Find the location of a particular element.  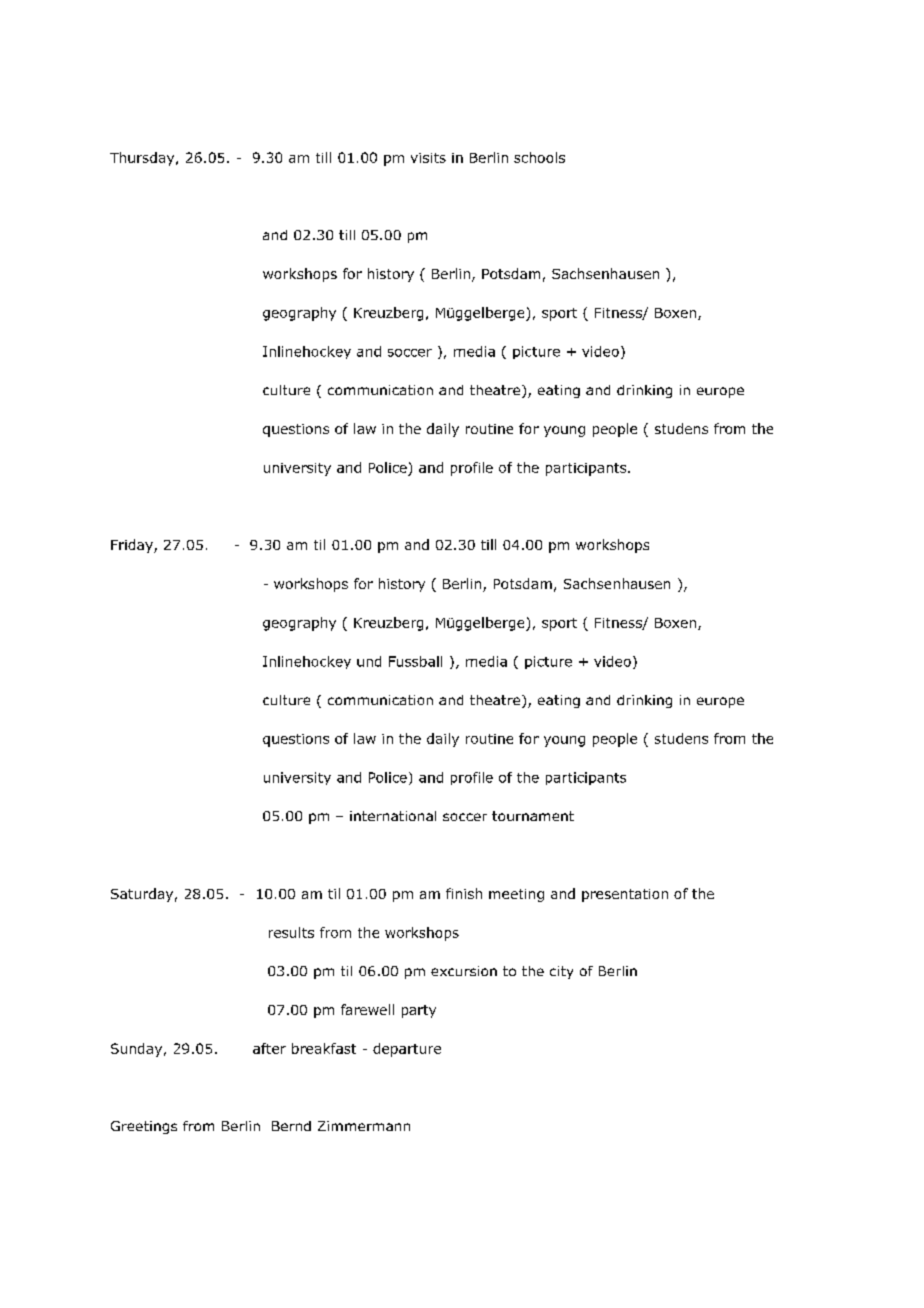

schools is located at coordinates (539, 157).
